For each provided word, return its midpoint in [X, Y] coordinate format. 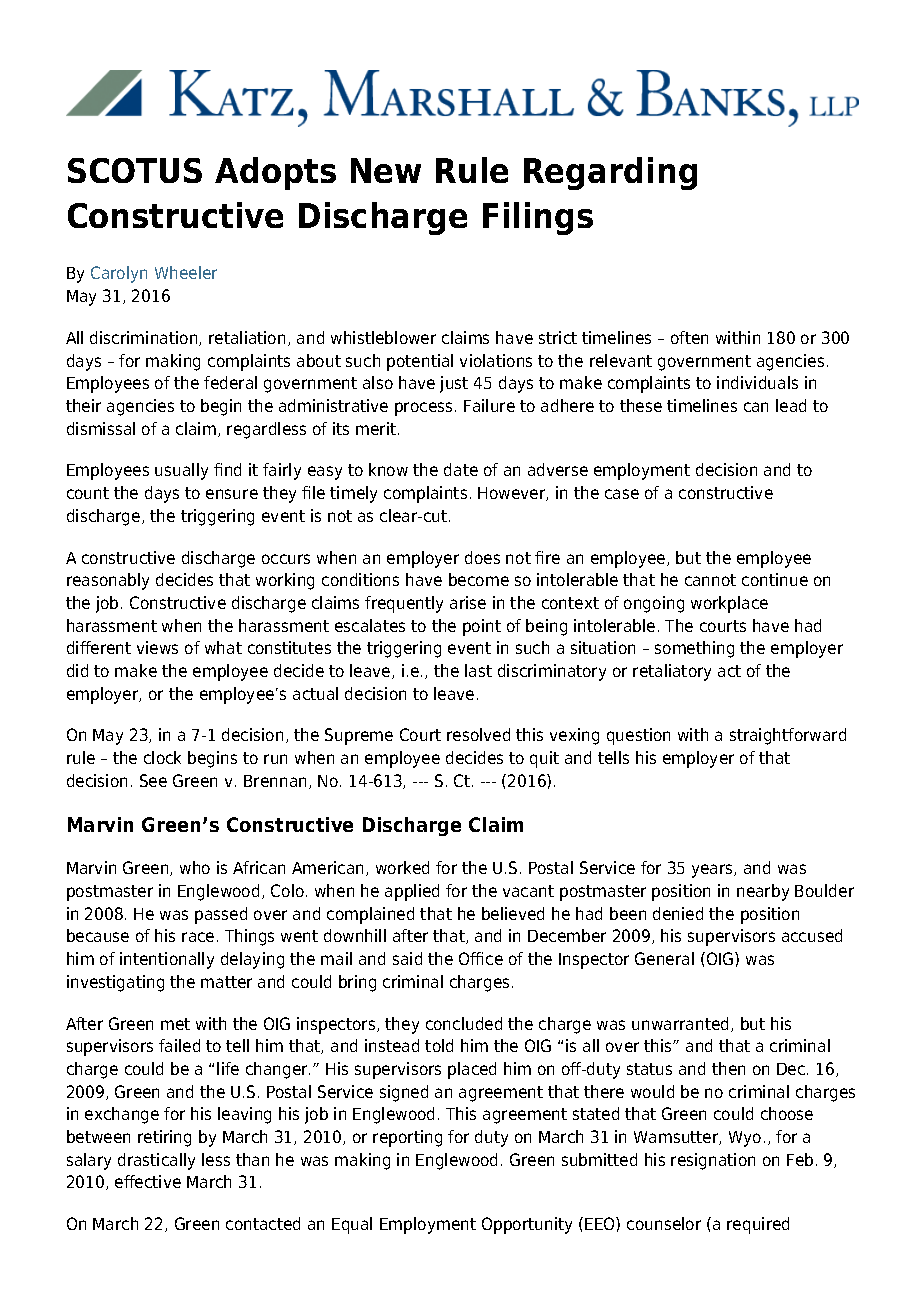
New [386, 170]
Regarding [610, 173]
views [157, 647]
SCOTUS [135, 170]
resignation [713, 1161]
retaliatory [672, 672]
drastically [156, 1161]
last [478, 670]
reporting [407, 1138]
